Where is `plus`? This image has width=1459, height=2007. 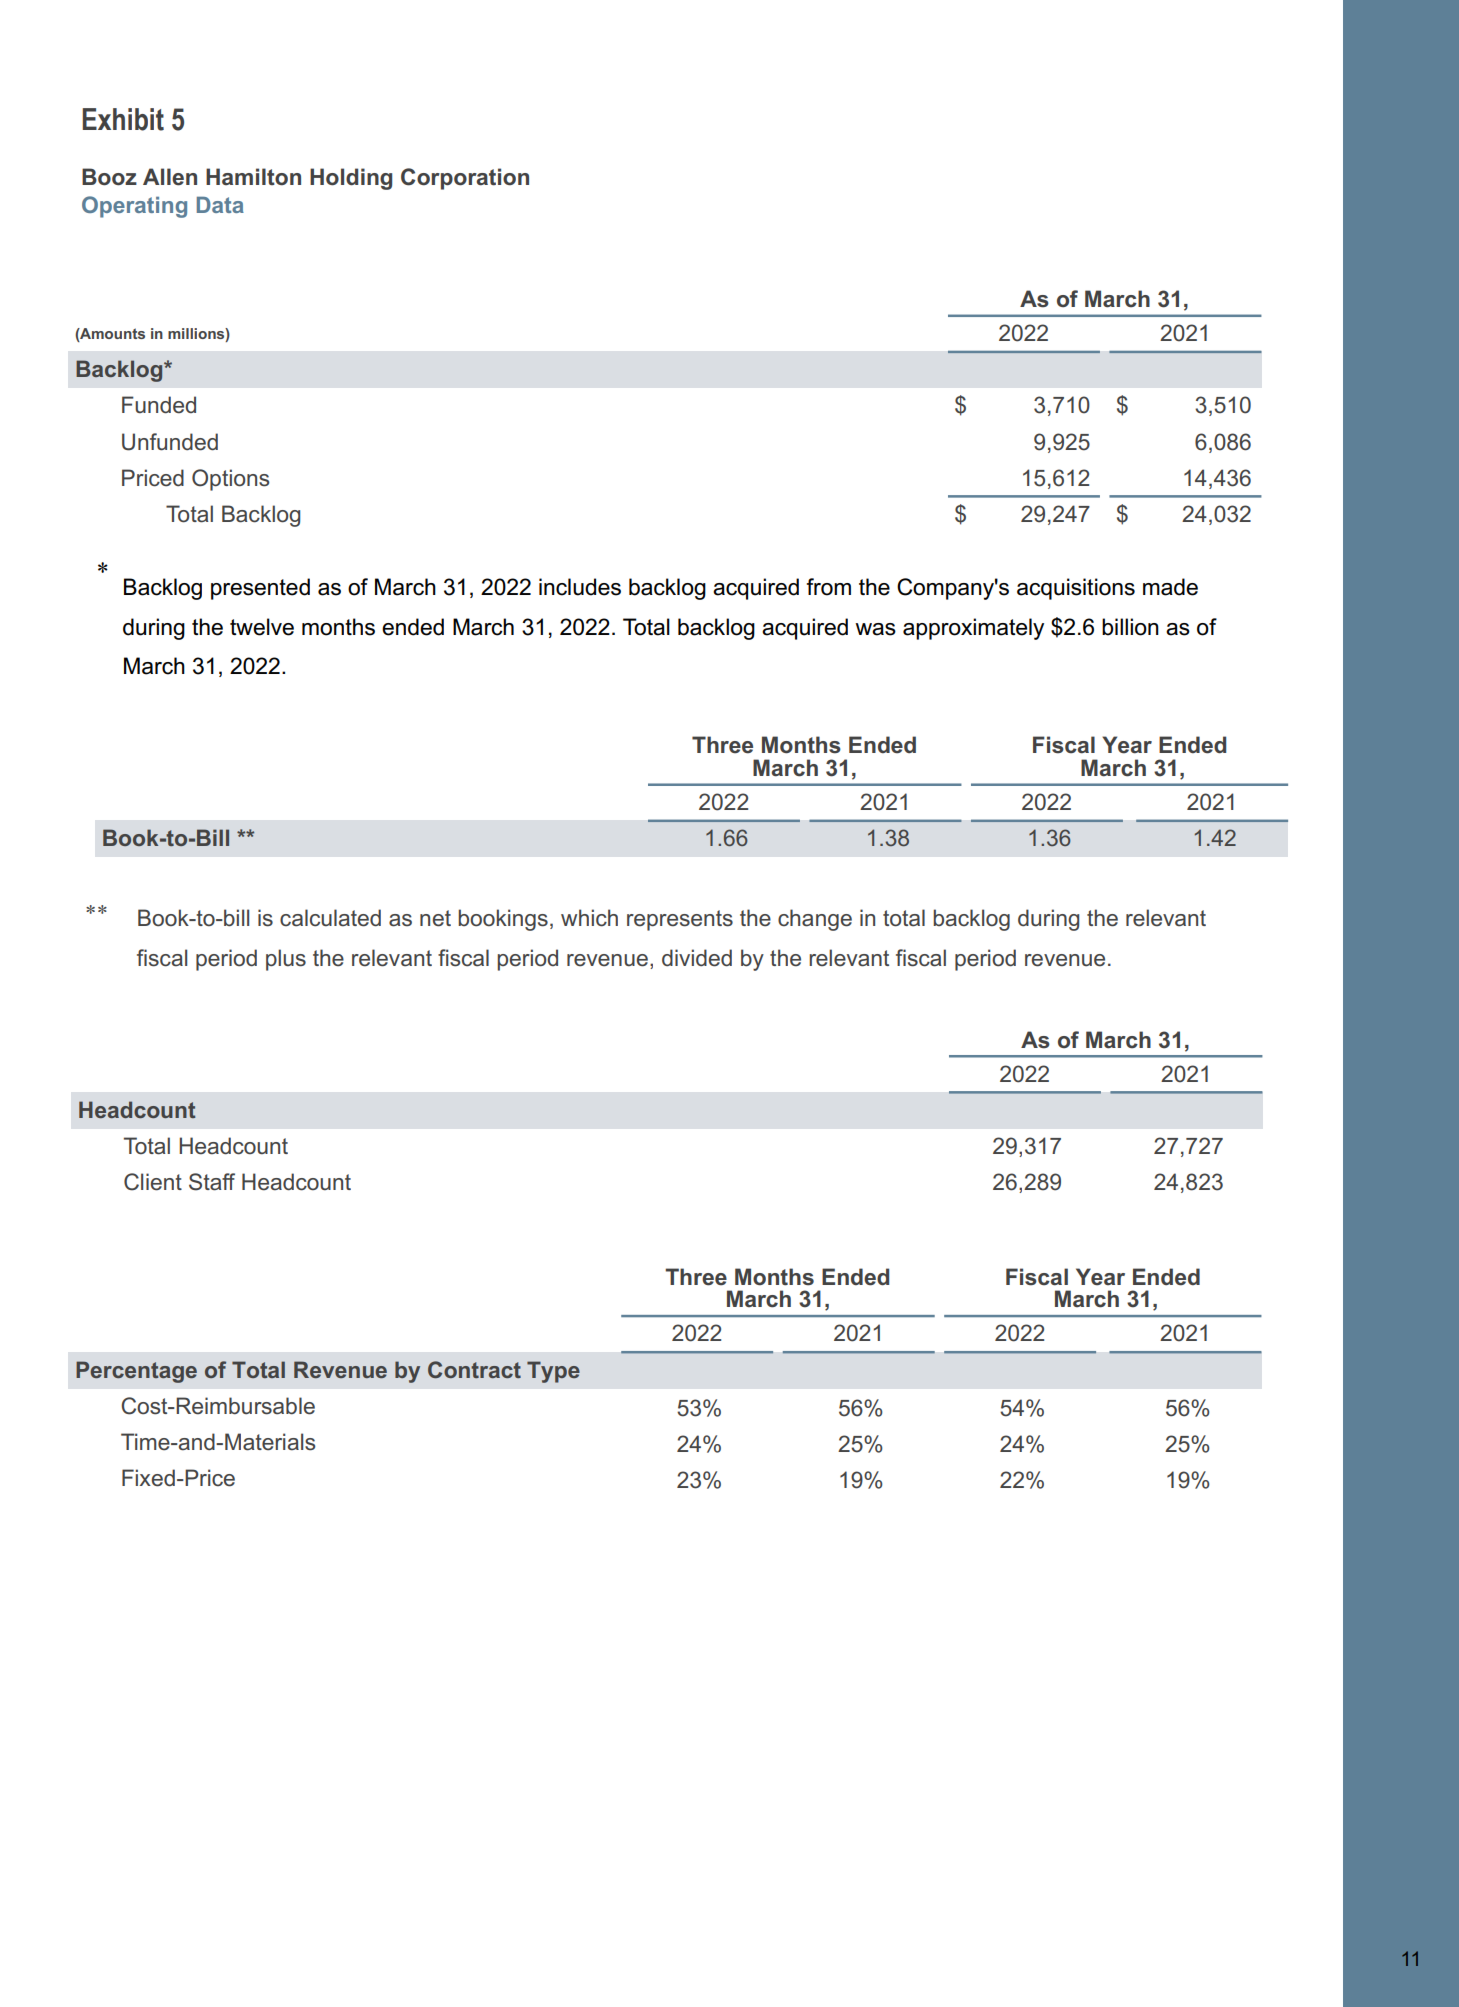
plus is located at coordinates (286, 960).
